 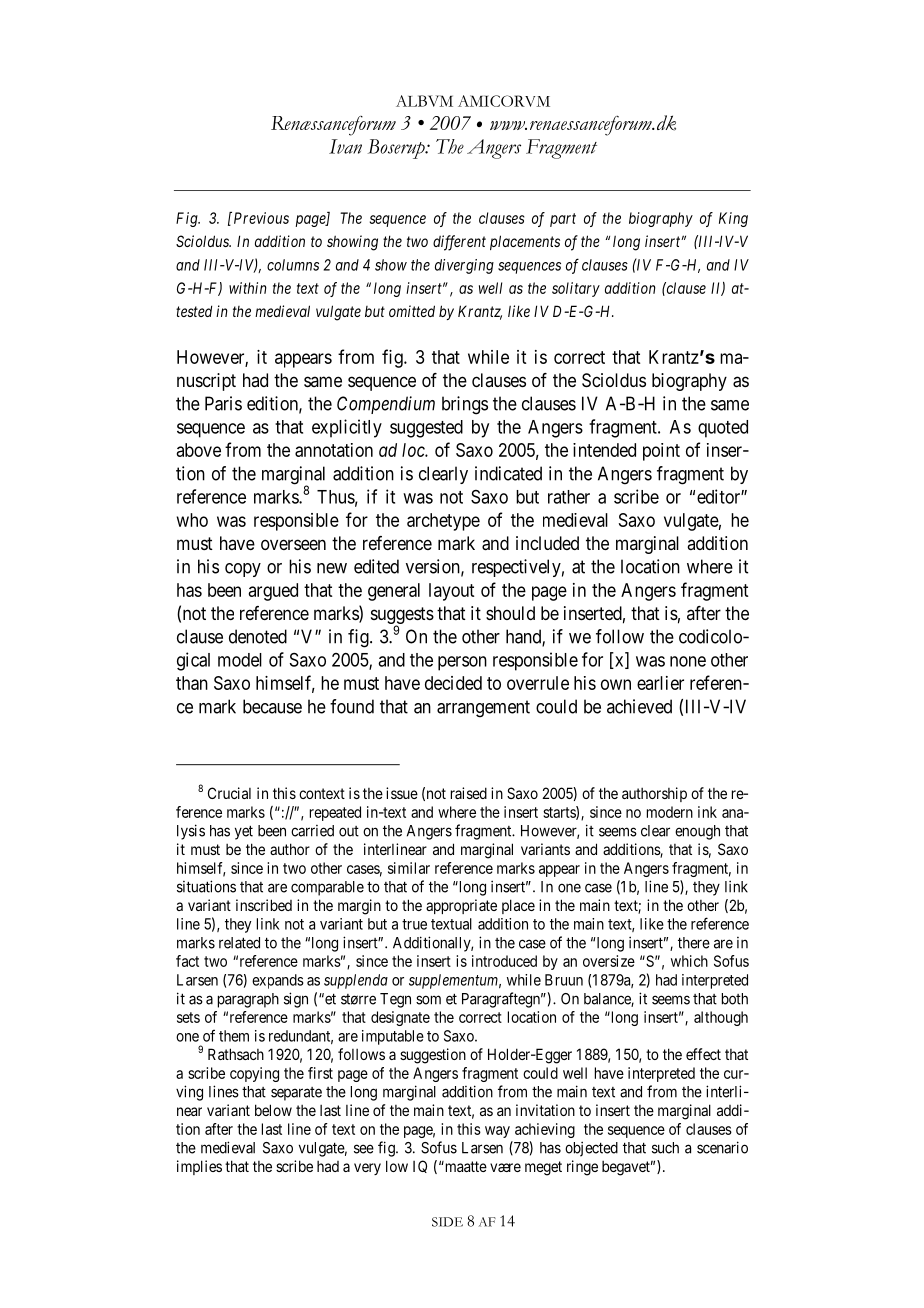 What do you see at coordinates (453, 683) in the screenshot?
I see `decided` at bounding box center [453, 683].
